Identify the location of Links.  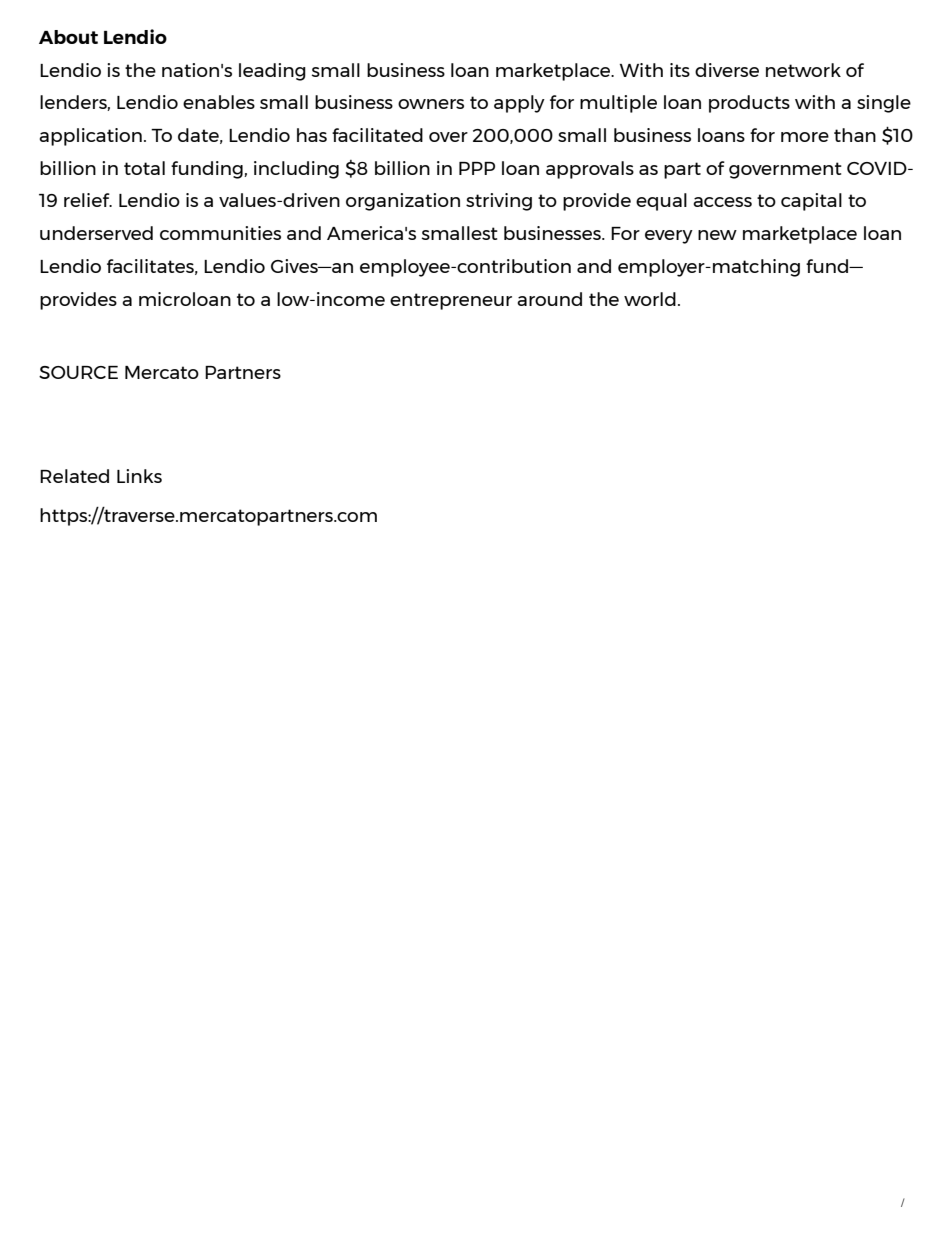
(139, 476).
